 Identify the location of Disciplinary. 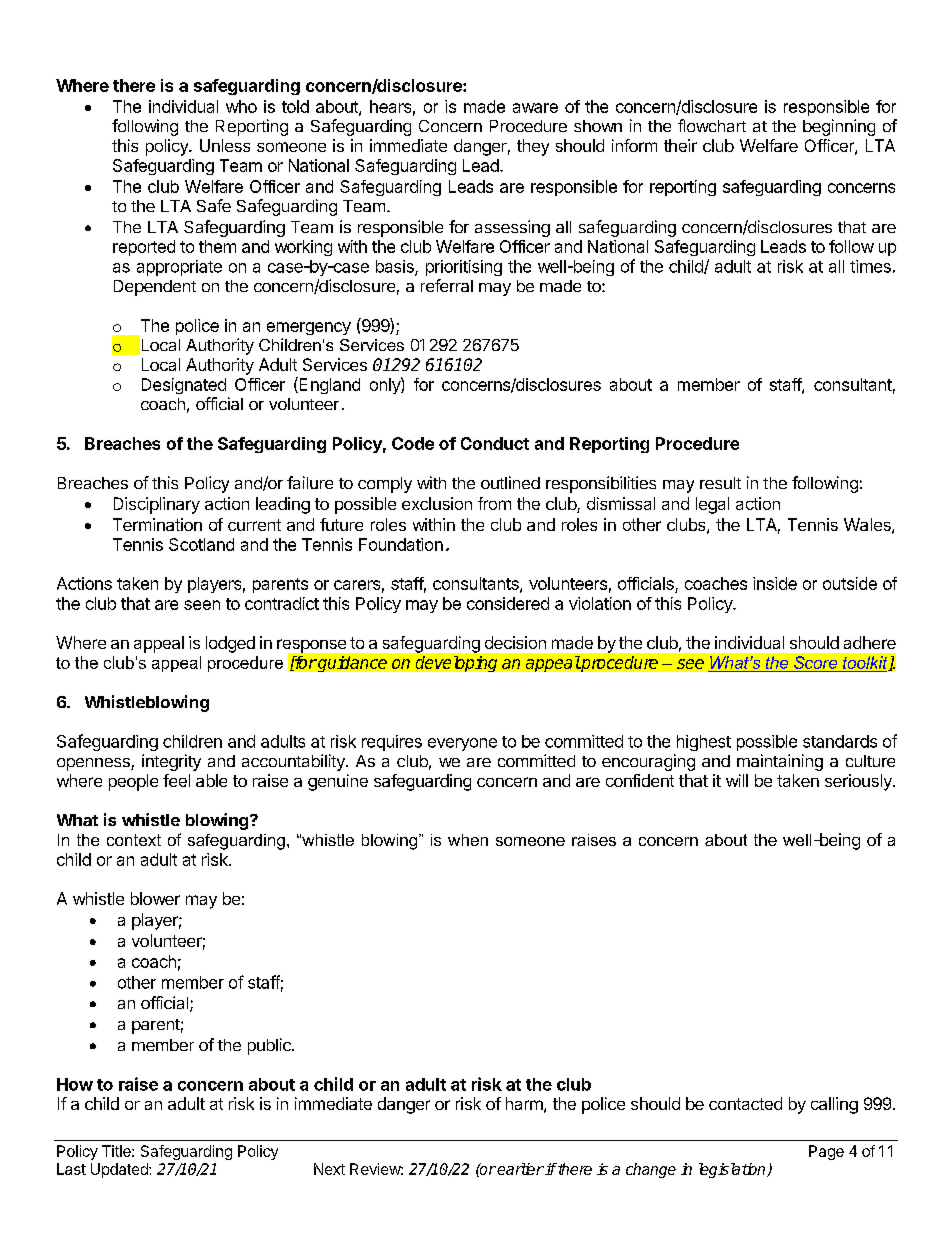
(157, 505).
